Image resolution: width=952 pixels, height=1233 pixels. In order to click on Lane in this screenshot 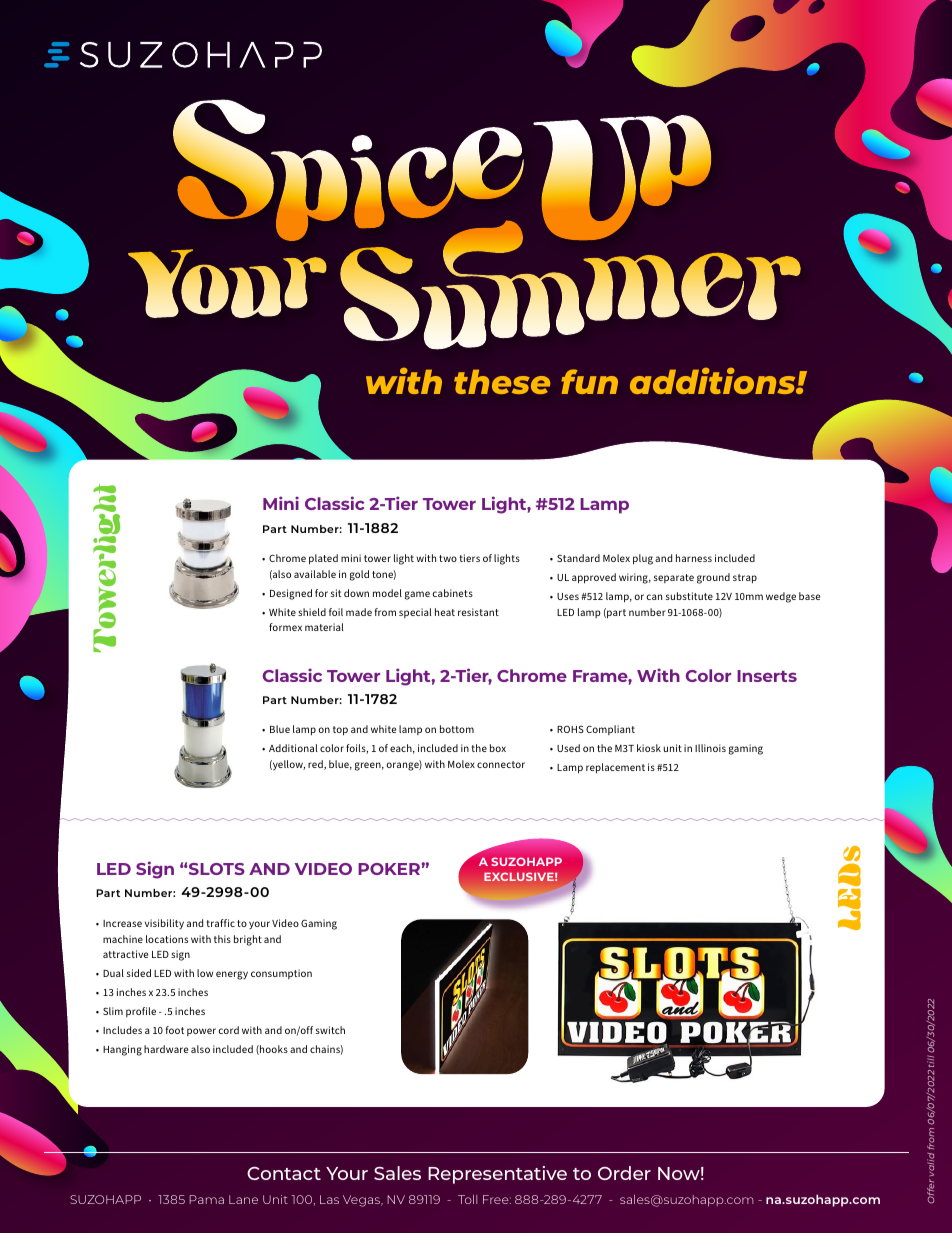, I will do `click(243, 1199)`.
